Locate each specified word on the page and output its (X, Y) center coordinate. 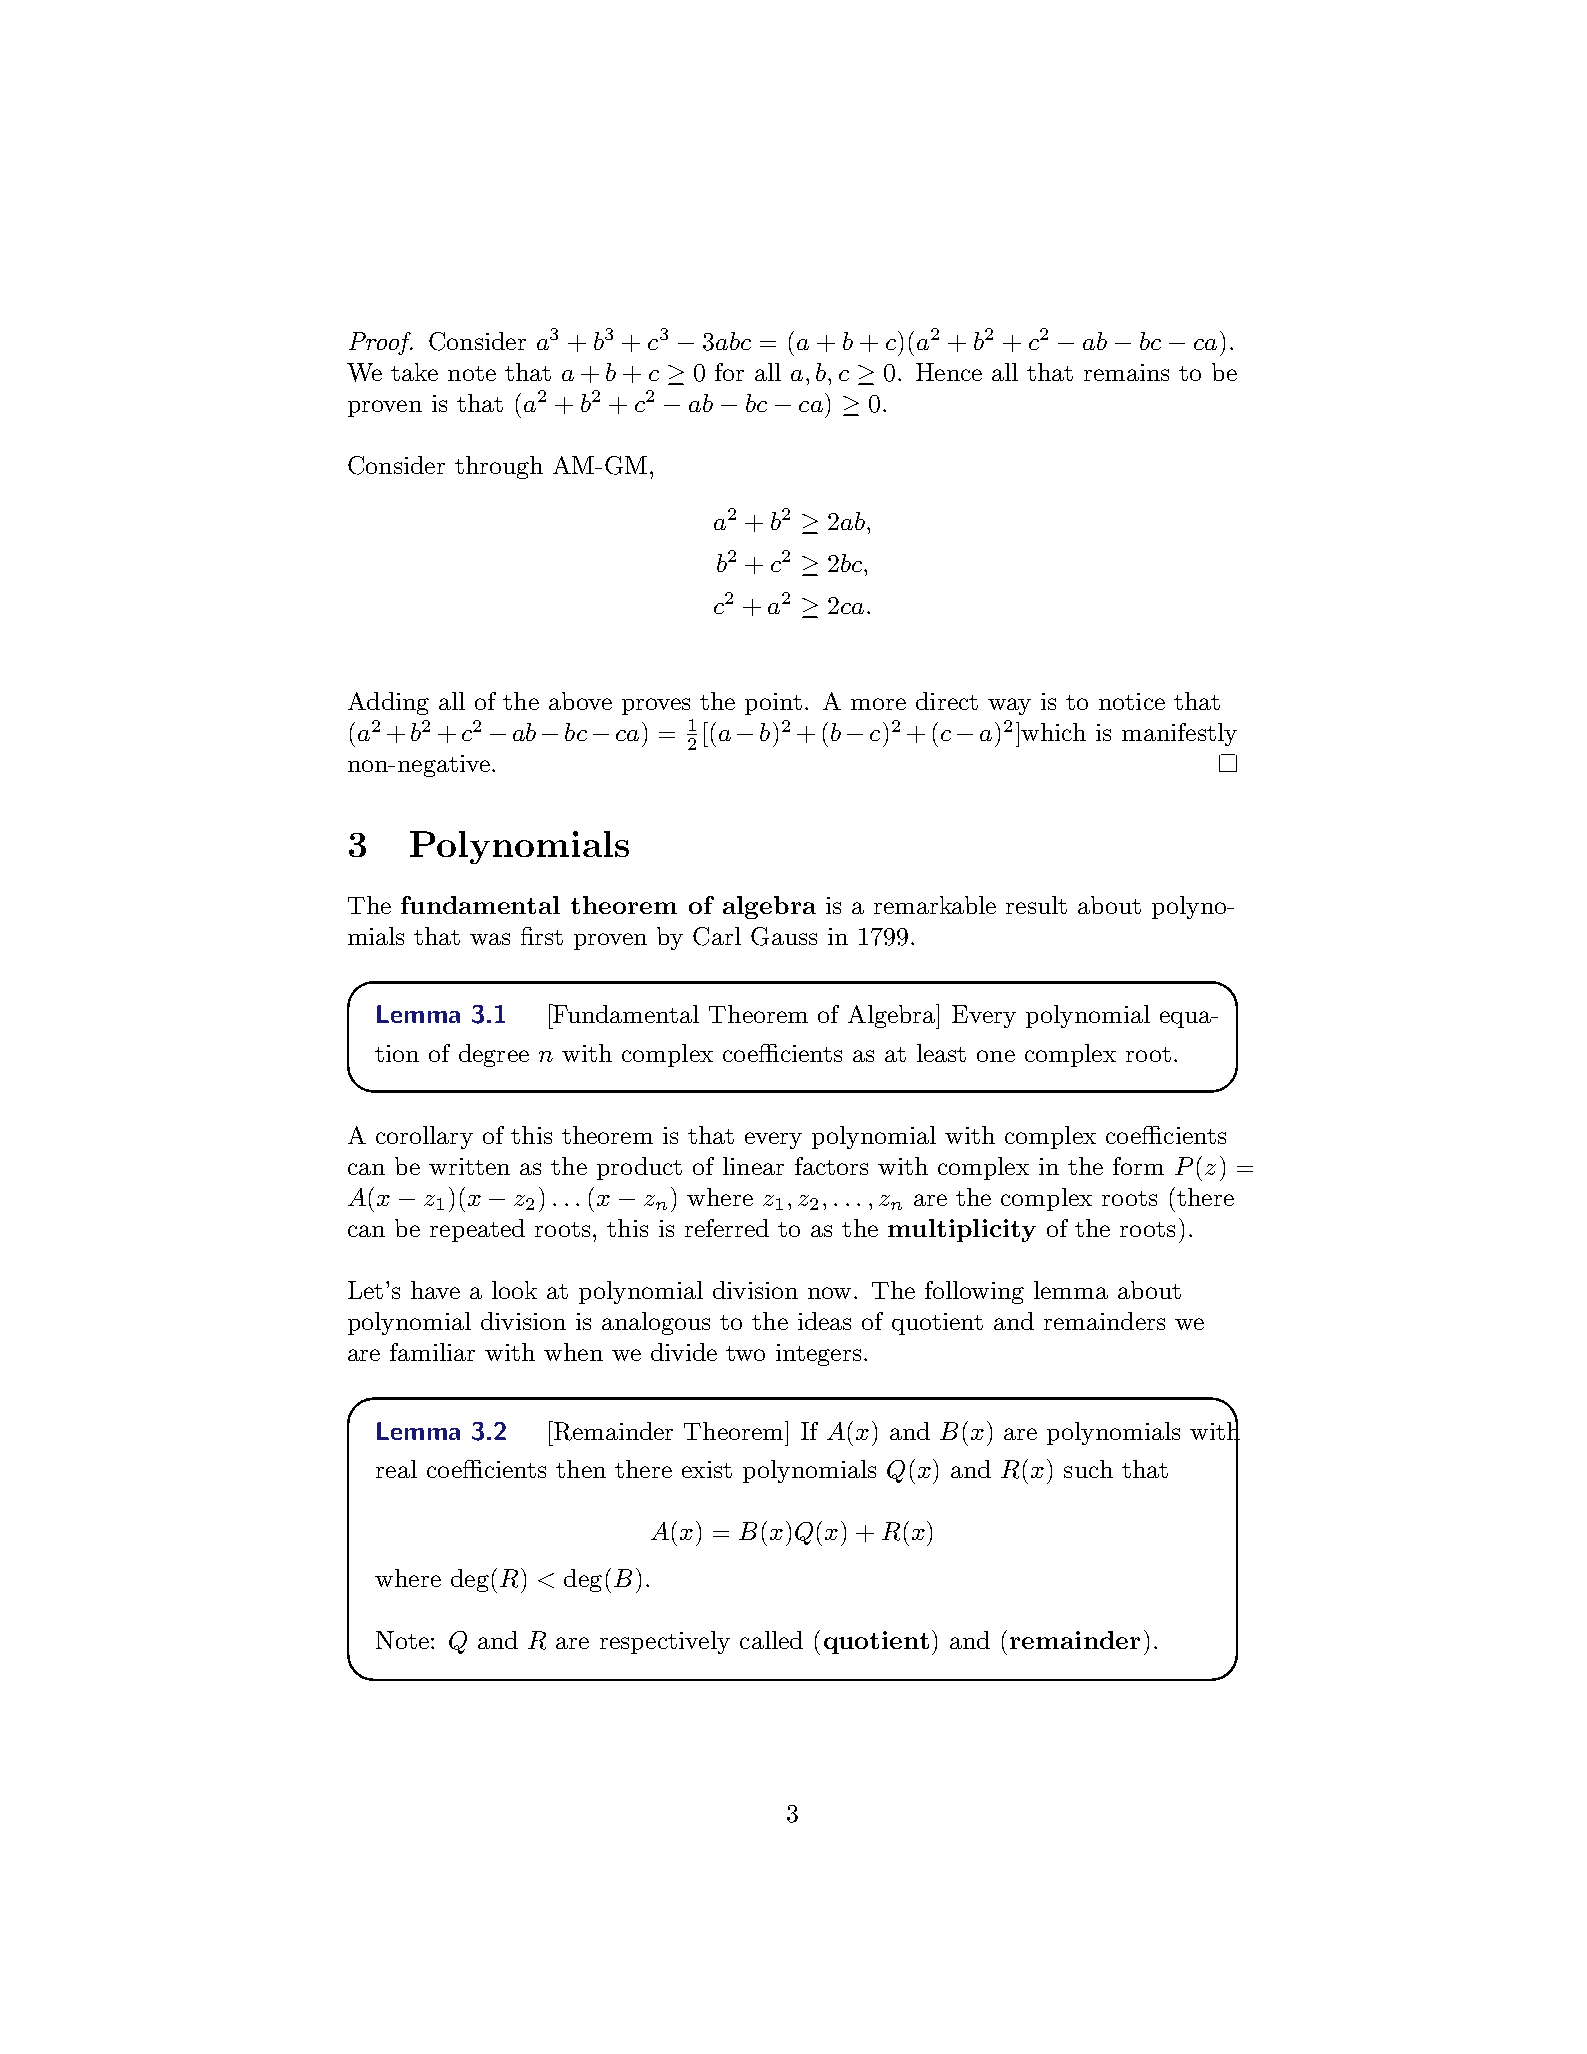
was (490, 939)
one (996, 1056)
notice (1132, 701)
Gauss (784, 936)
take (414, 372)
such (1088, 1469)
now (831, 1293)
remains (1126, 372)
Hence (949, 372)
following (974, 1292)
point (773, 704)
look (514, 1290)
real (396, 1469)
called (771, 1640)
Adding (388, 703)
